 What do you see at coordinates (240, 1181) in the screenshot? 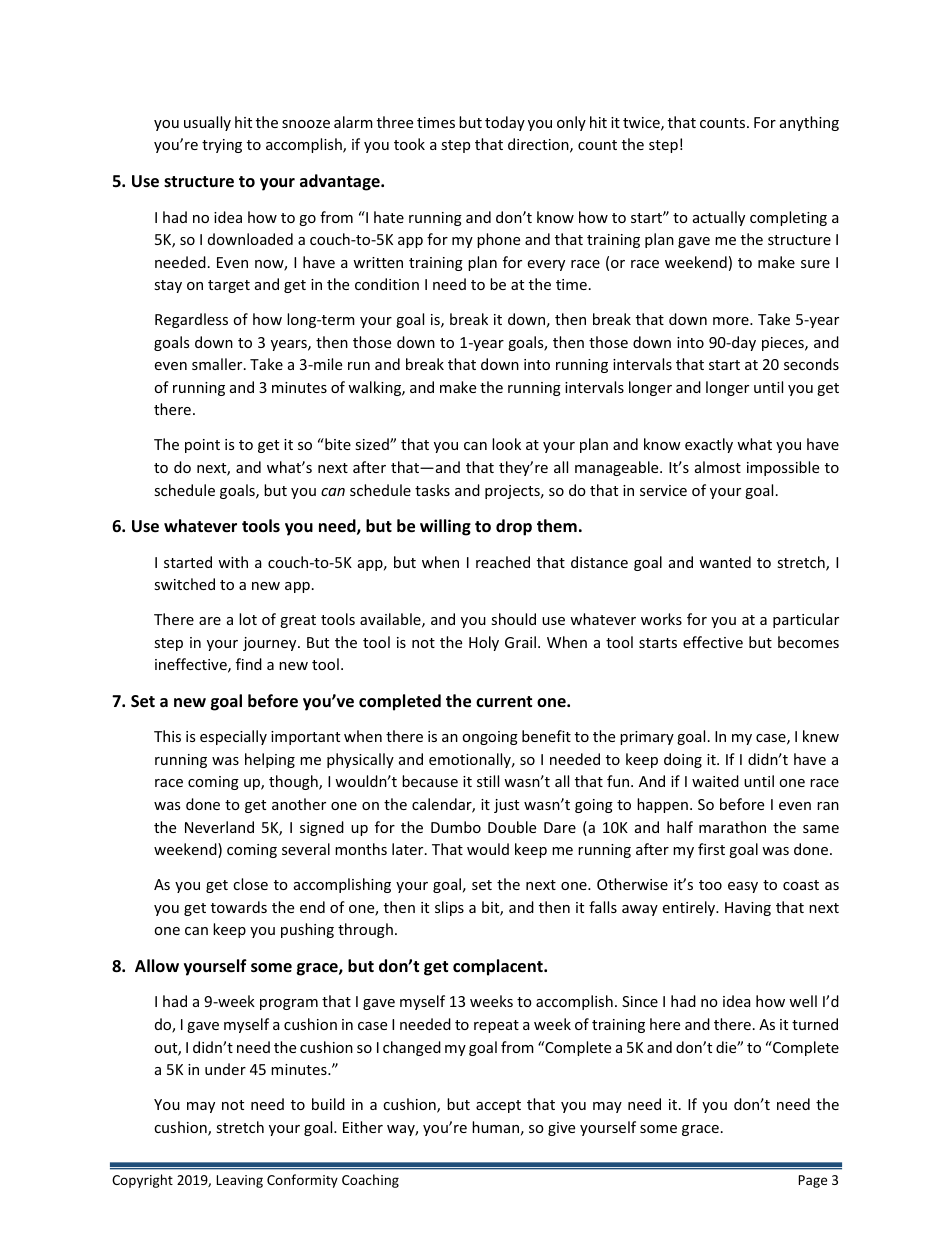
I see `Leaving` at bounding box center [240, 1181].
